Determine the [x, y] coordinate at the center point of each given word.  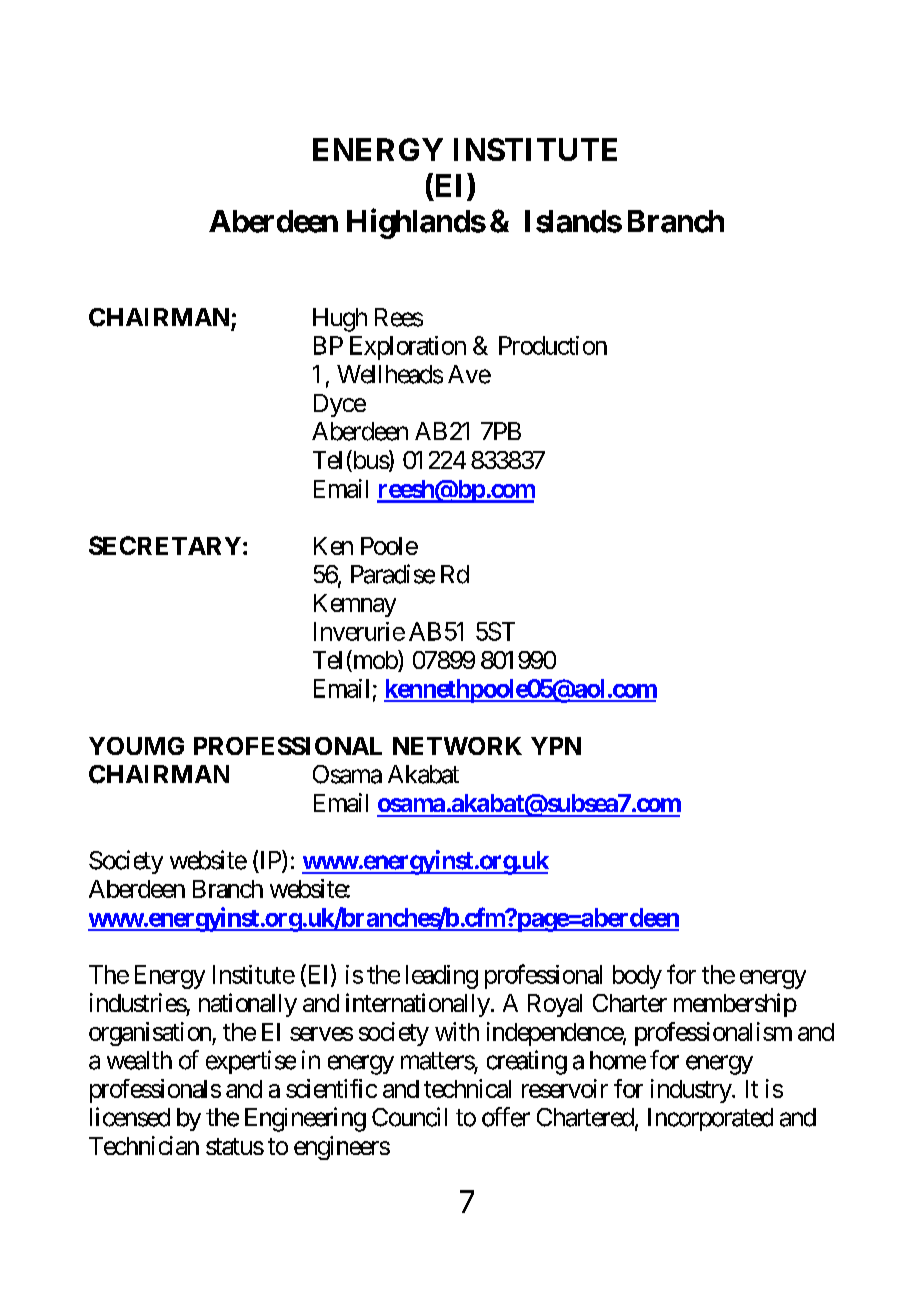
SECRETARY [165, 545]
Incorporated [710, 1119]
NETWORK [457, 746]
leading [442, 977]
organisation [151, 1034]
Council [409, 1117]
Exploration [408, 348]
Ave [469, 374]
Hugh [340, 320]
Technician [144, 1145]
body [637, 977]
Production [553, 345]
